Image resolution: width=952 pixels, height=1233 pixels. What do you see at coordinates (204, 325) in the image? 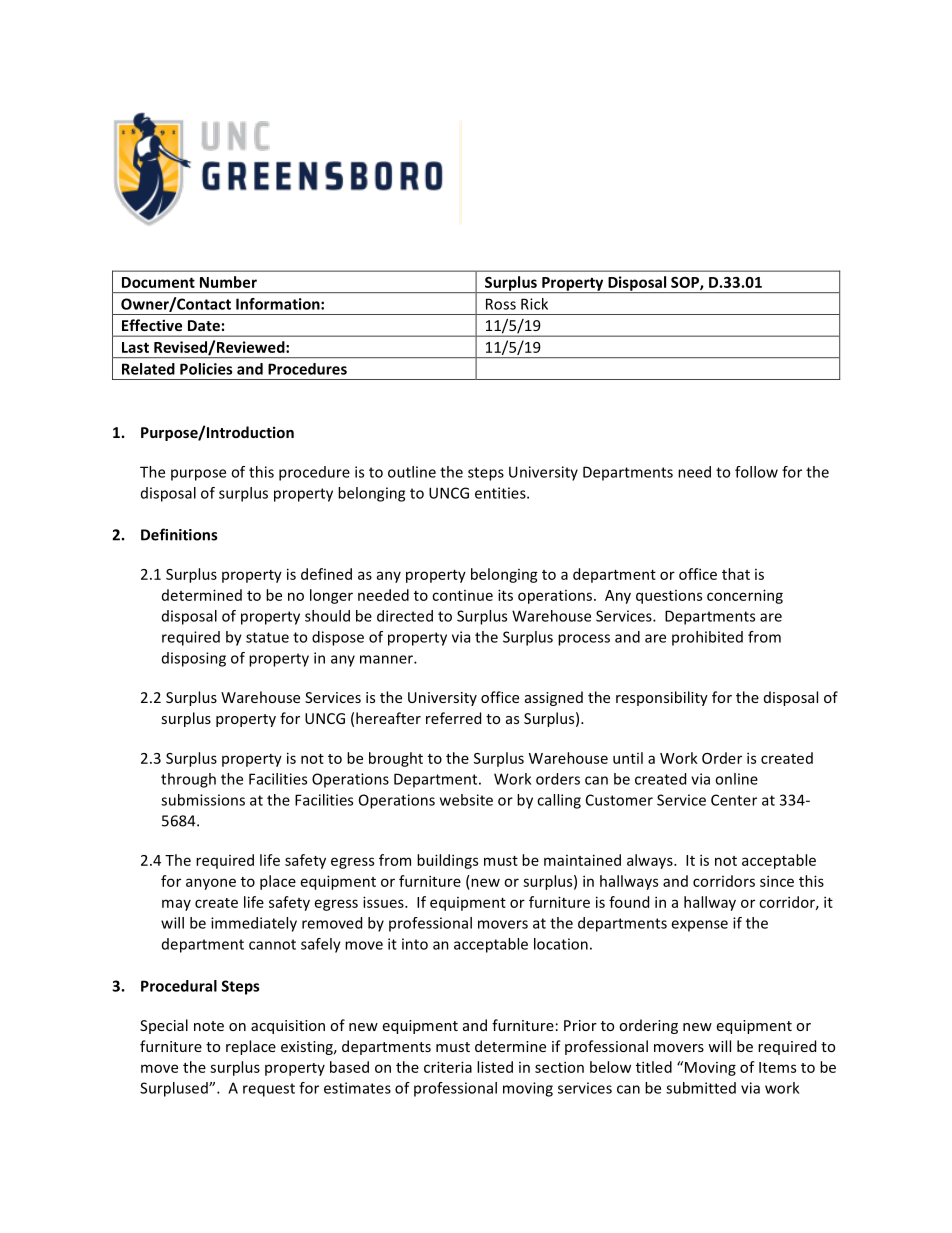
I see `Date` at bounding box center [204, 325].
